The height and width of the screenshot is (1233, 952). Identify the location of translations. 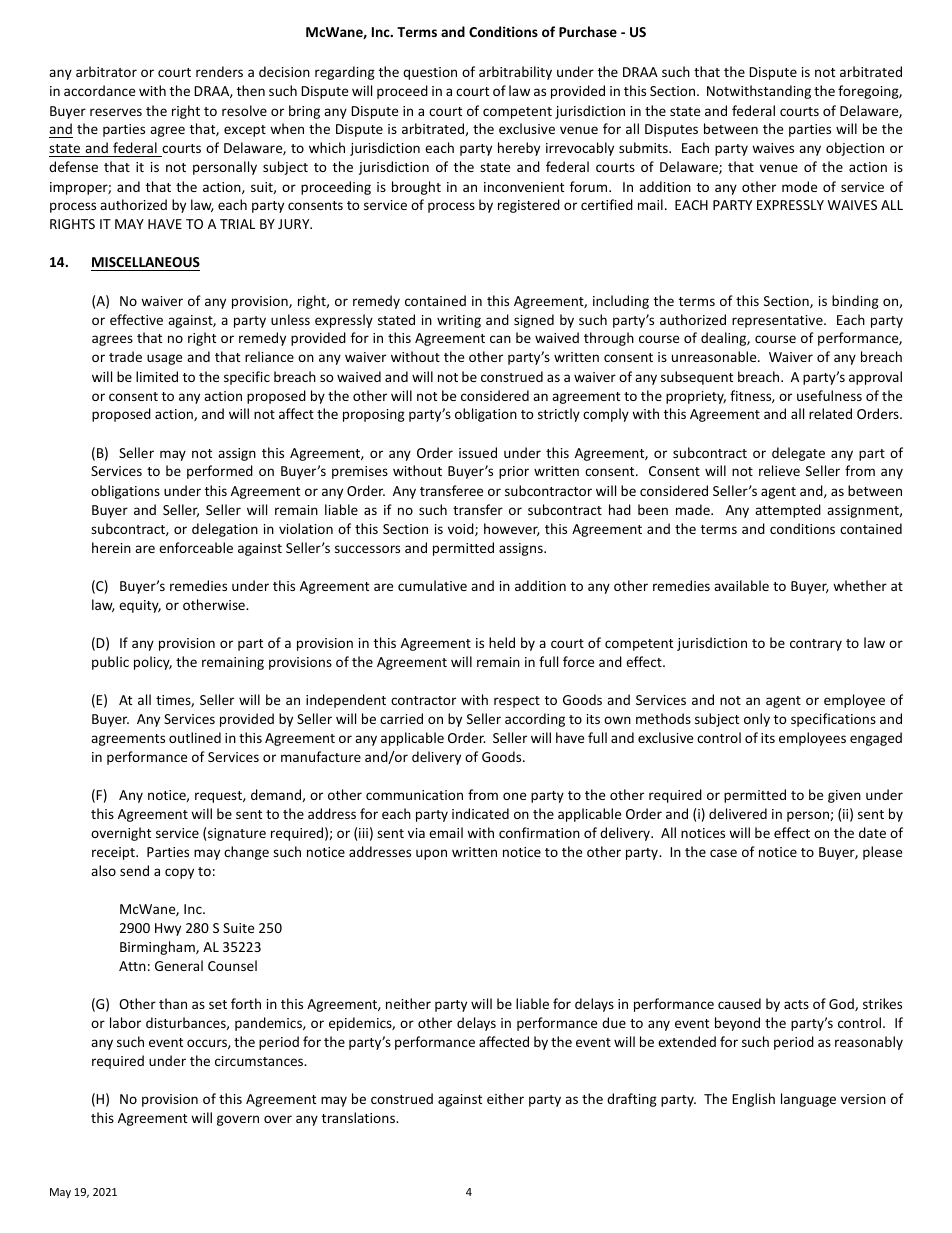
(359, 1117).
